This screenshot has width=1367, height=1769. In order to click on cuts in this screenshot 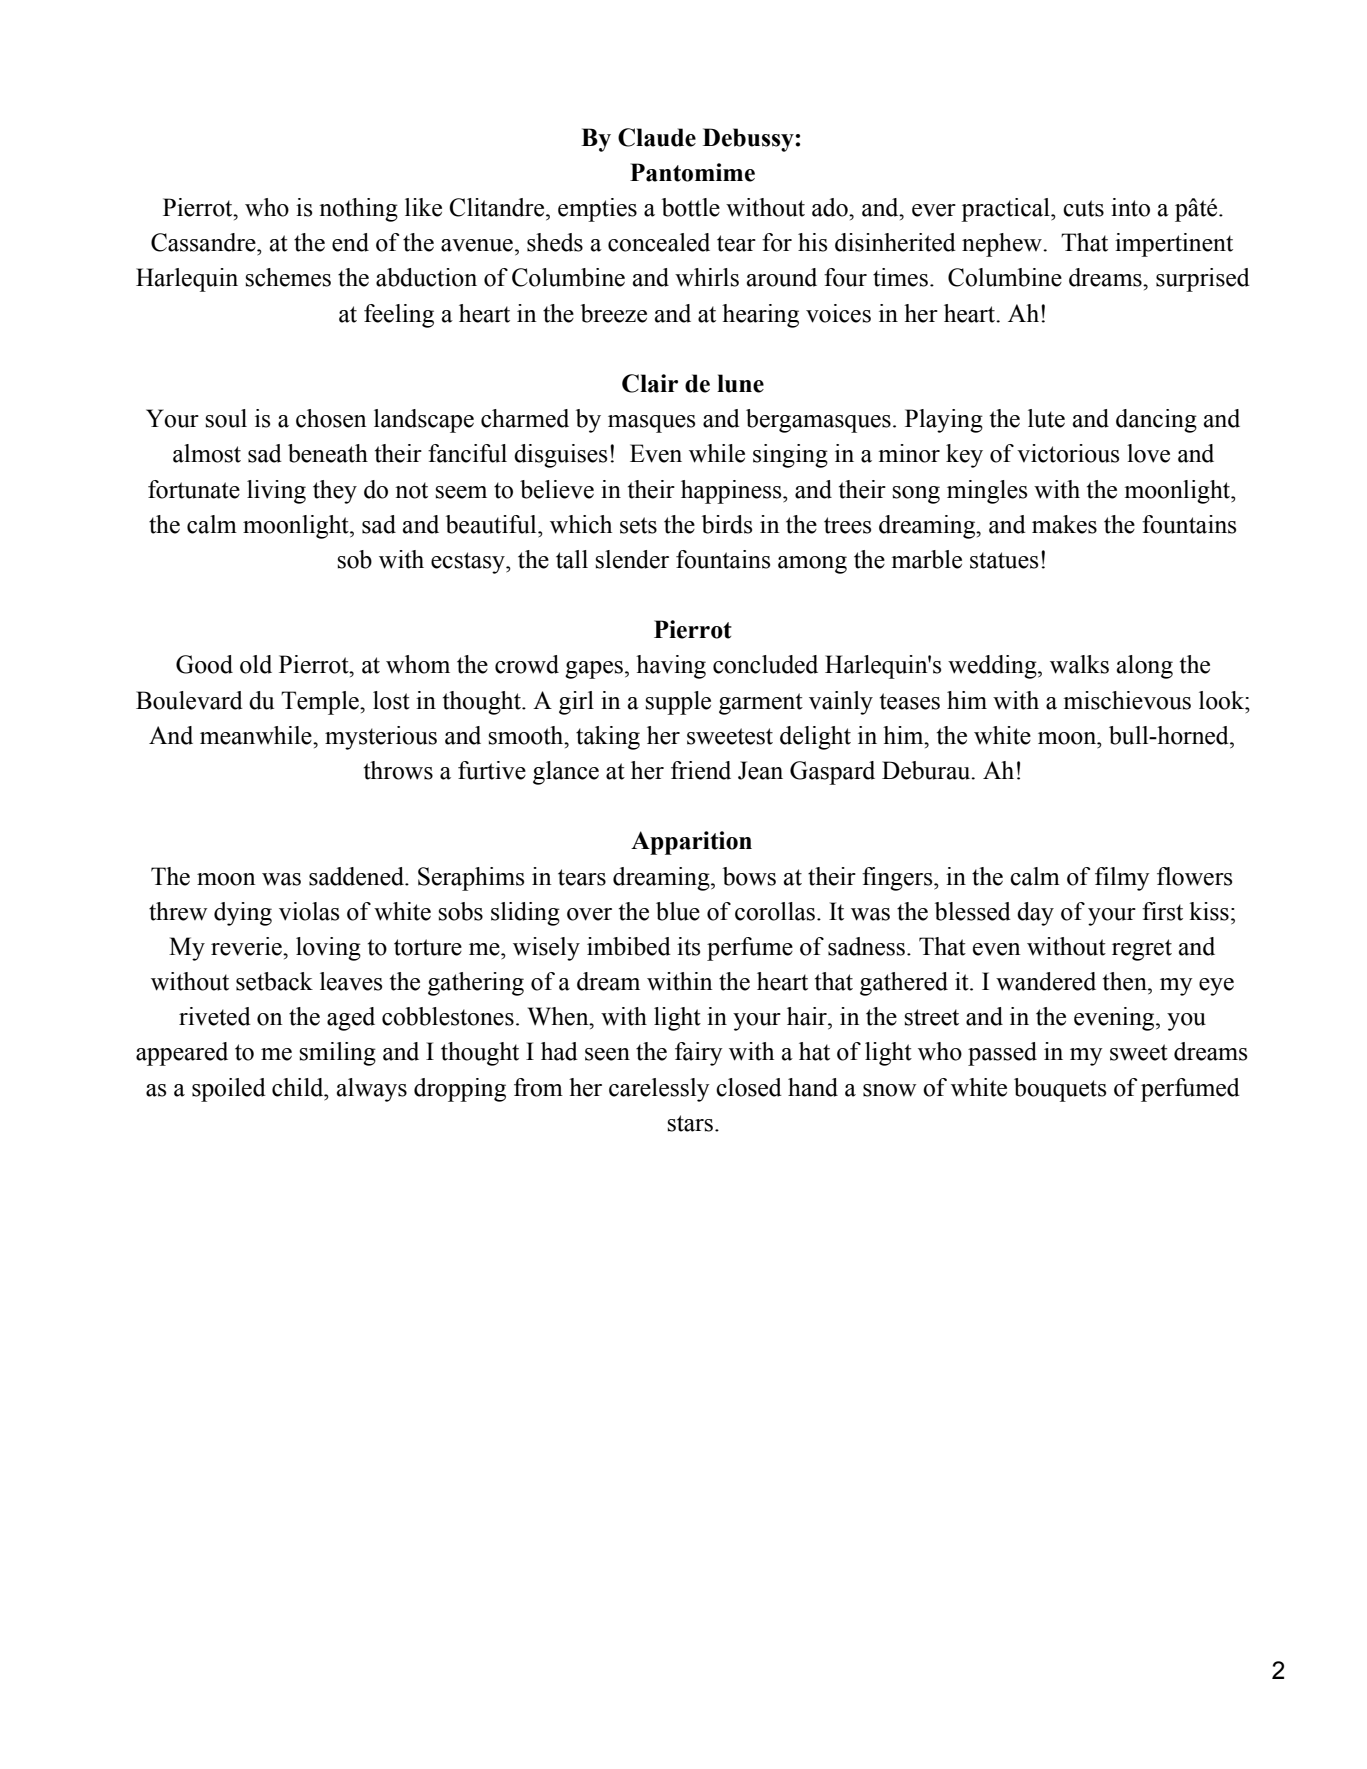, I will do `click(1083, 208)`.
